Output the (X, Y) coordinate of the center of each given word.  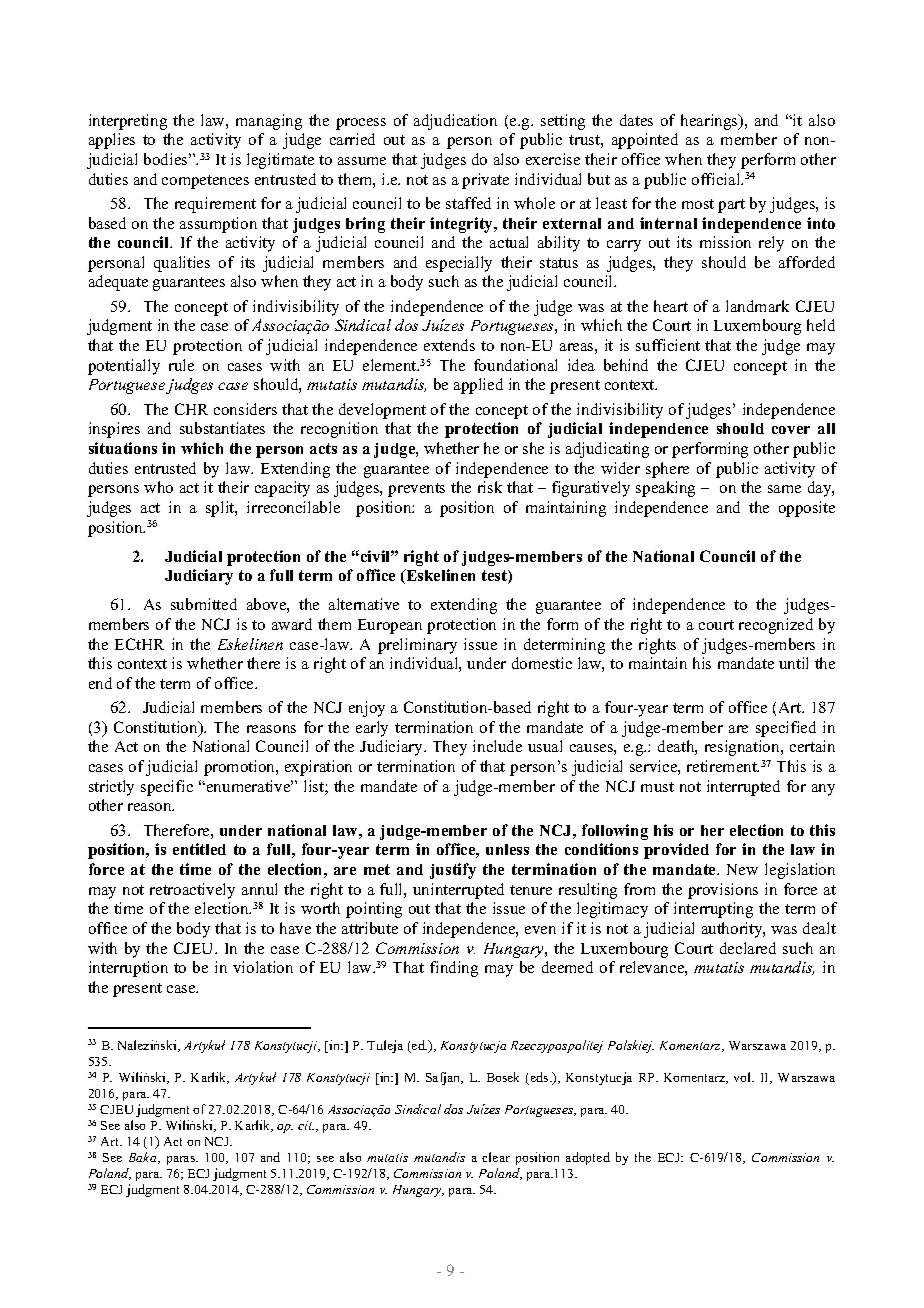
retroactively (192, 891)
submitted (204, 604)
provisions (723, 891)
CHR (191, 409)
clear (496, 1157)
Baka (144, 1158)
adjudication (455, 122)
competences (205, 182)
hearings (710, 122)
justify (453, 871)
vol (744, 1077)
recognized (776, 626)
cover (791, 430)
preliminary (417, 646)
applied (478, 386)
